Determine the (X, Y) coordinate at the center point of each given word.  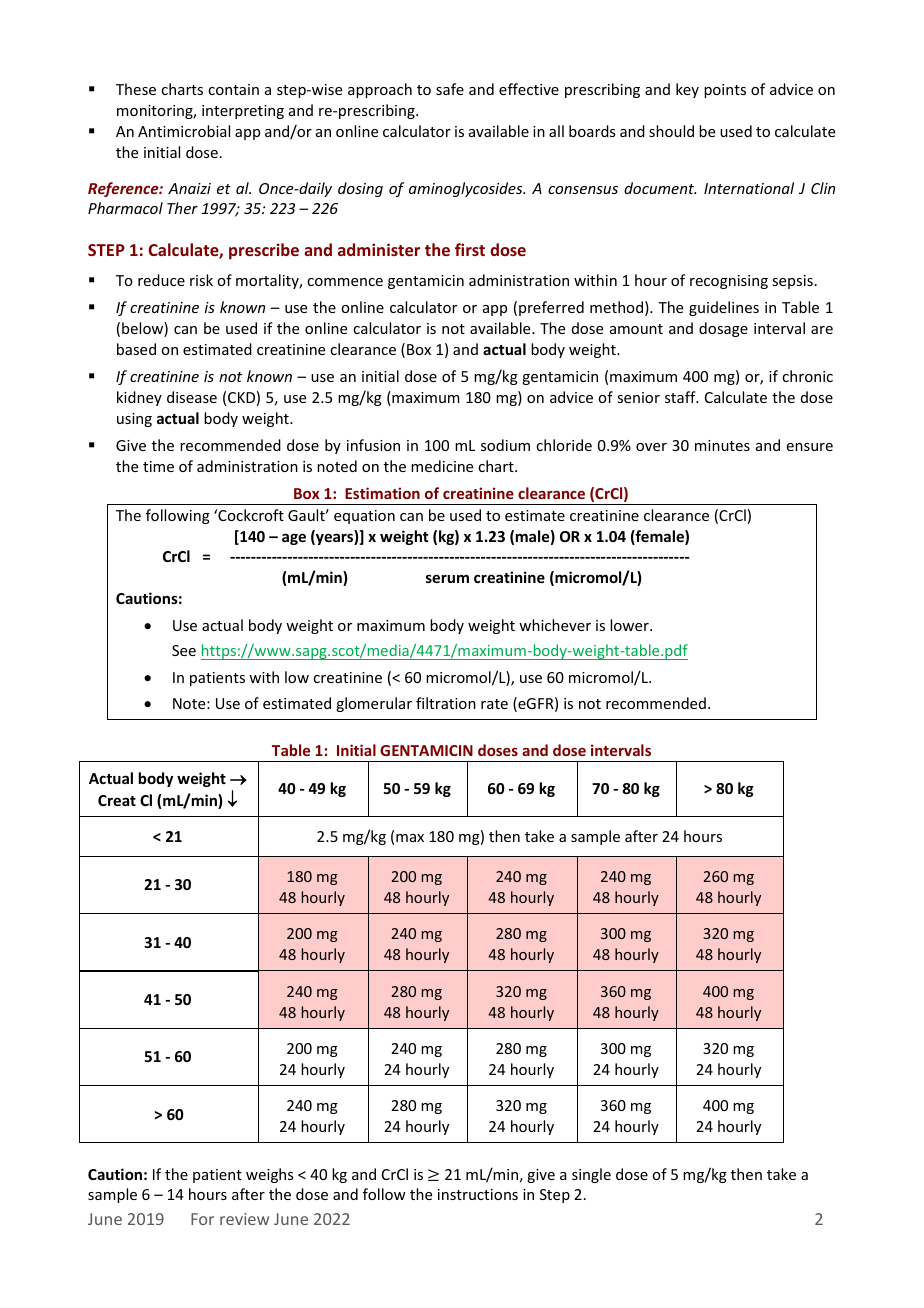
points (725, 91)
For (202, 1219)
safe (450, 89)
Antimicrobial (184, 131)
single (591, 1175)
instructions (478, 1194)
